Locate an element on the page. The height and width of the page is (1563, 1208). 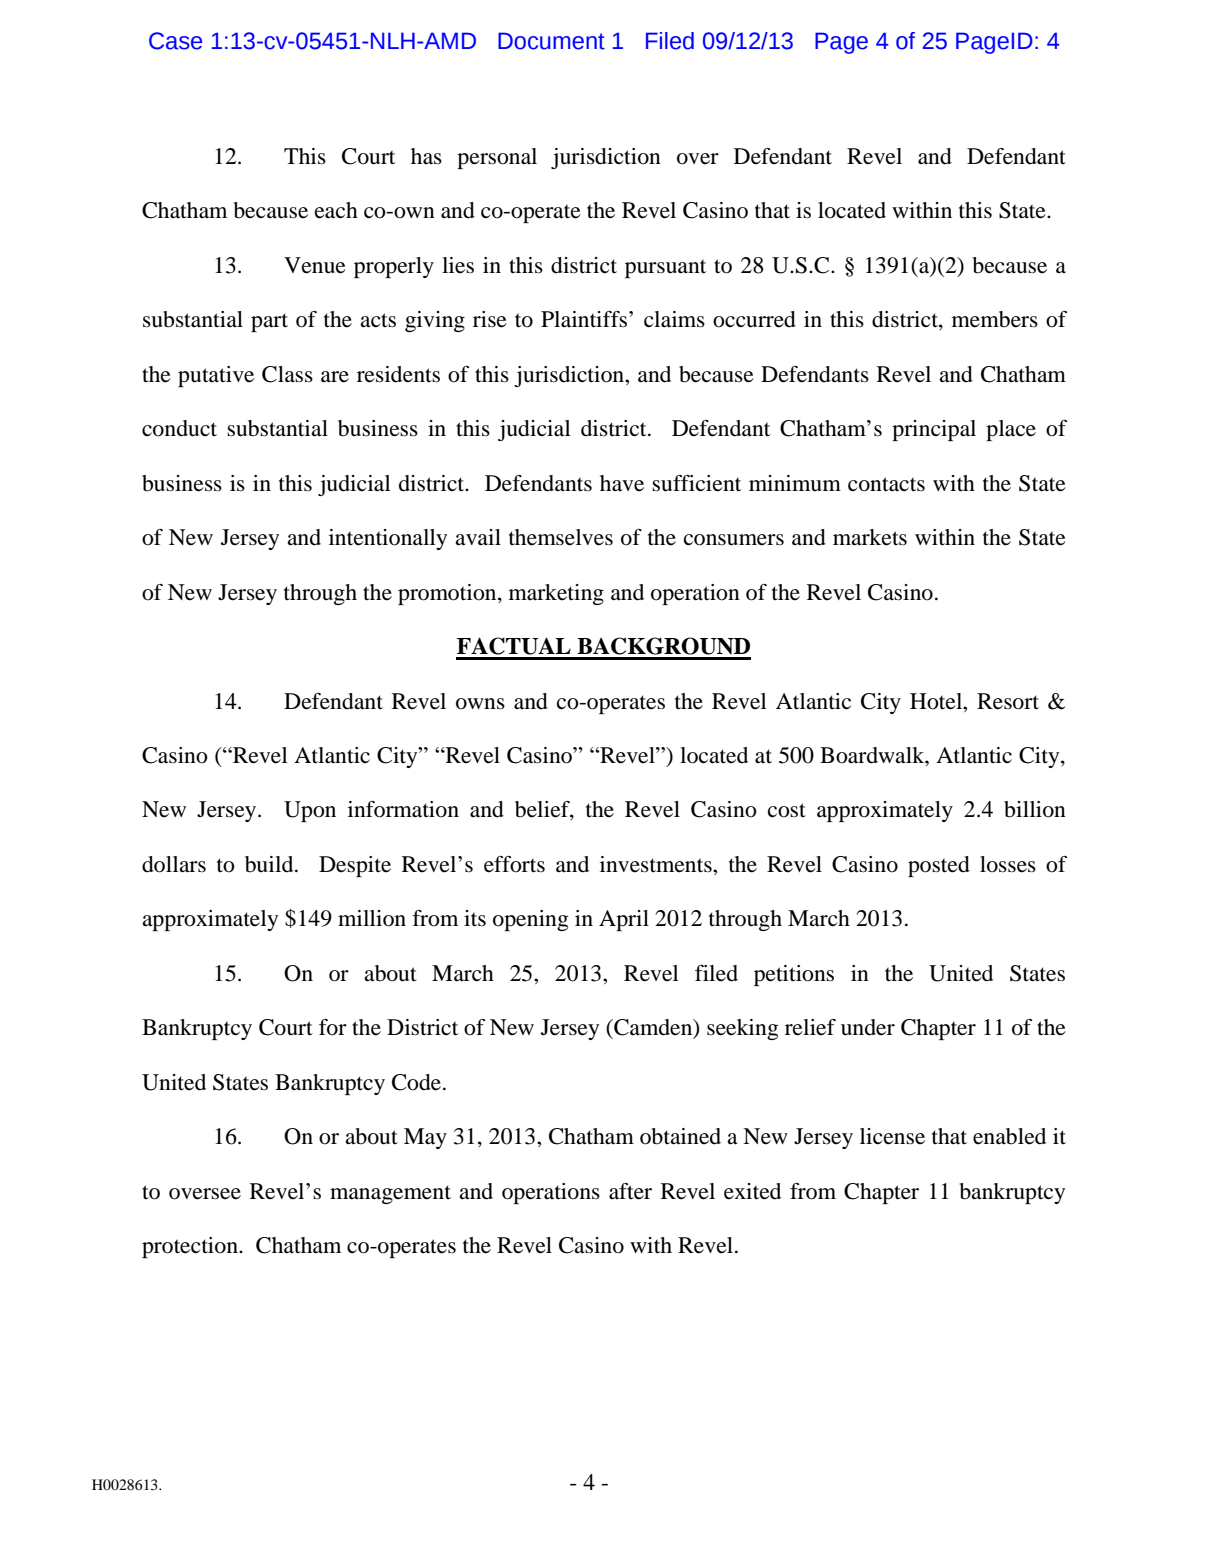
marketing is located at coordinates (556, 594).
